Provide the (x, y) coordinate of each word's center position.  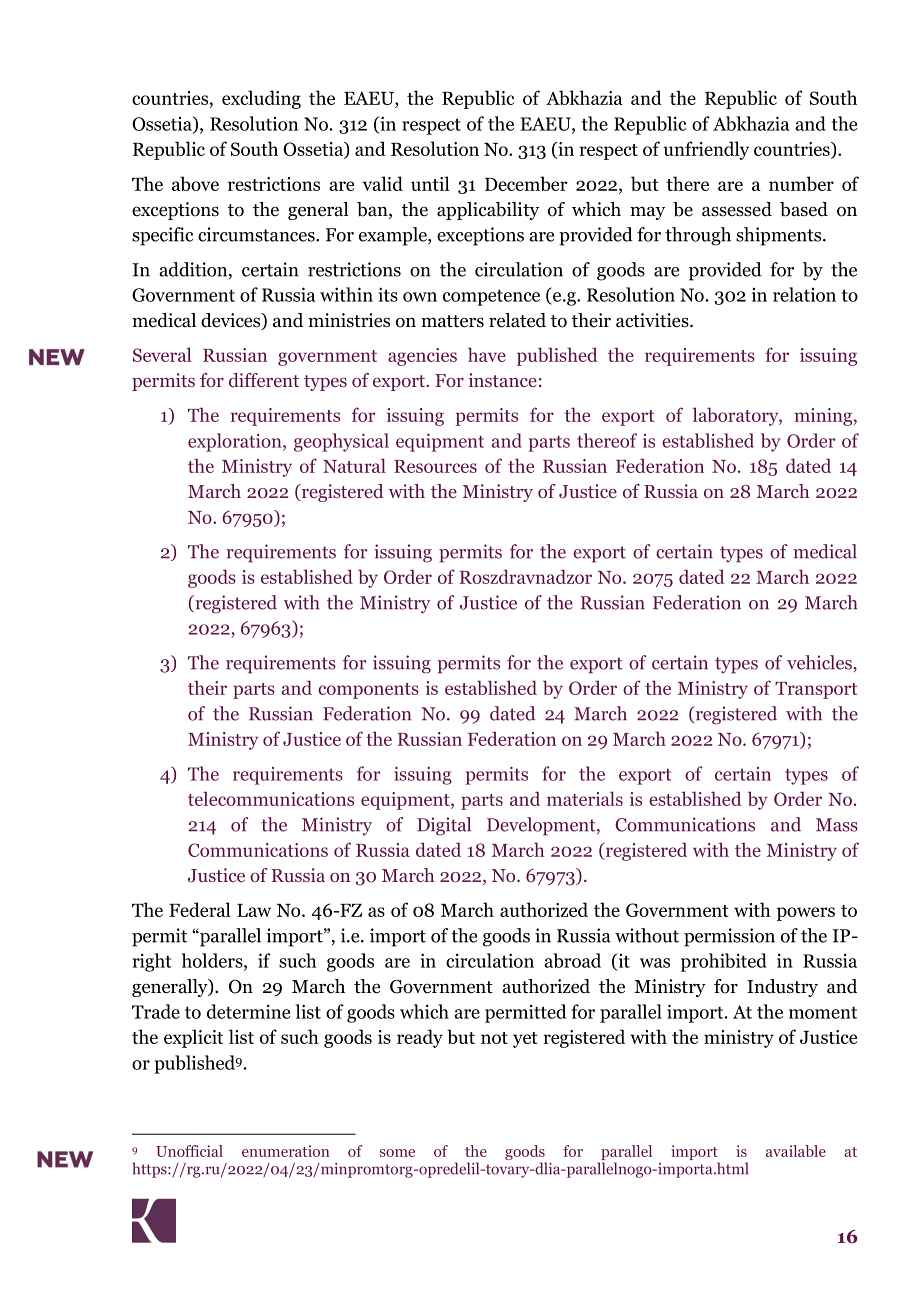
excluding (261, 99)
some (397, 1153)
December (526, 183)
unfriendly (706, 150)
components (368, 691)
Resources (435, 466)
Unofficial (189, 1151)
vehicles (819, 662)
